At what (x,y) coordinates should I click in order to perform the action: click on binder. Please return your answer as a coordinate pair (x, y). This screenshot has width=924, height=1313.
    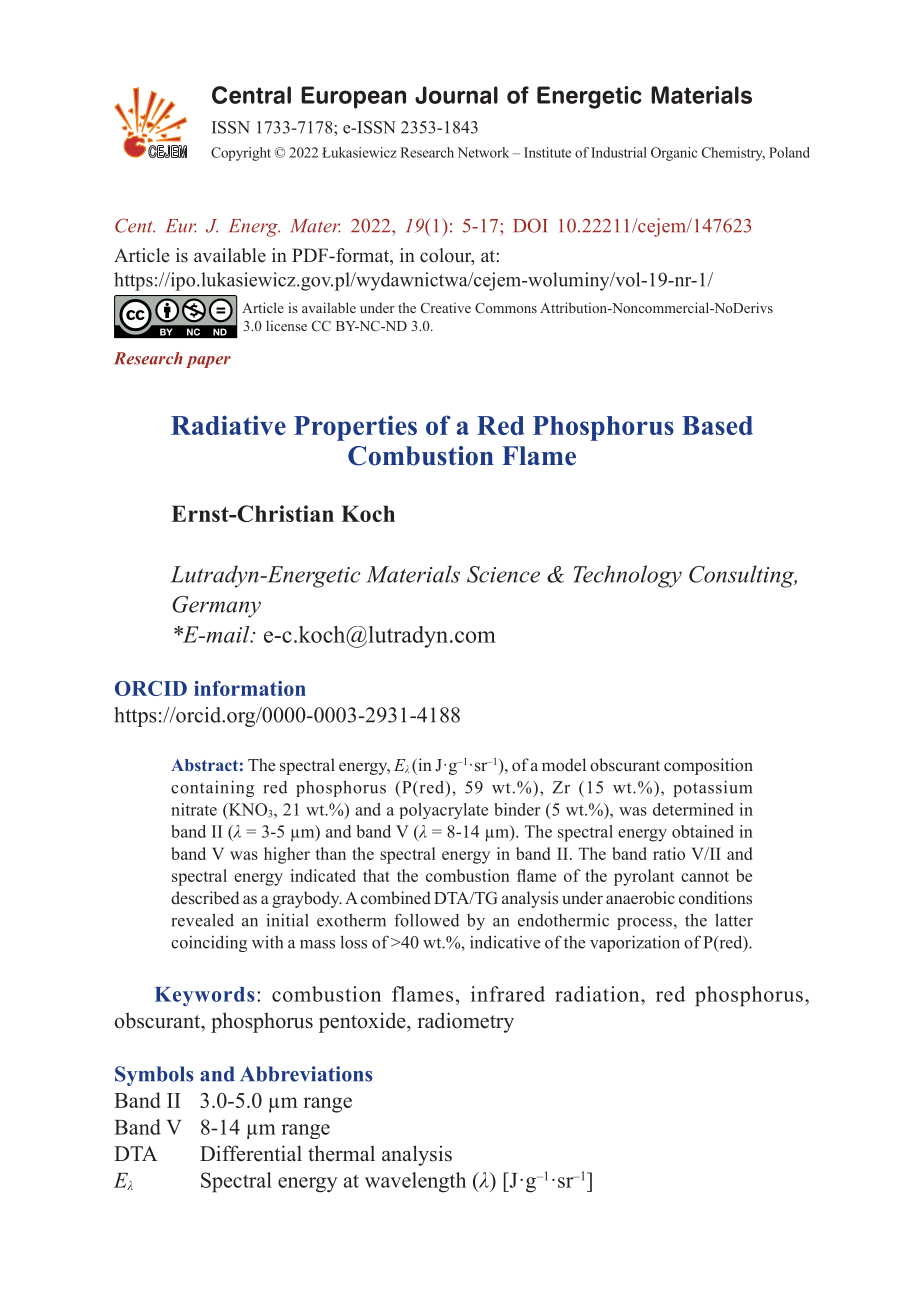
    Looking at the image, I should click on (517, 809).
